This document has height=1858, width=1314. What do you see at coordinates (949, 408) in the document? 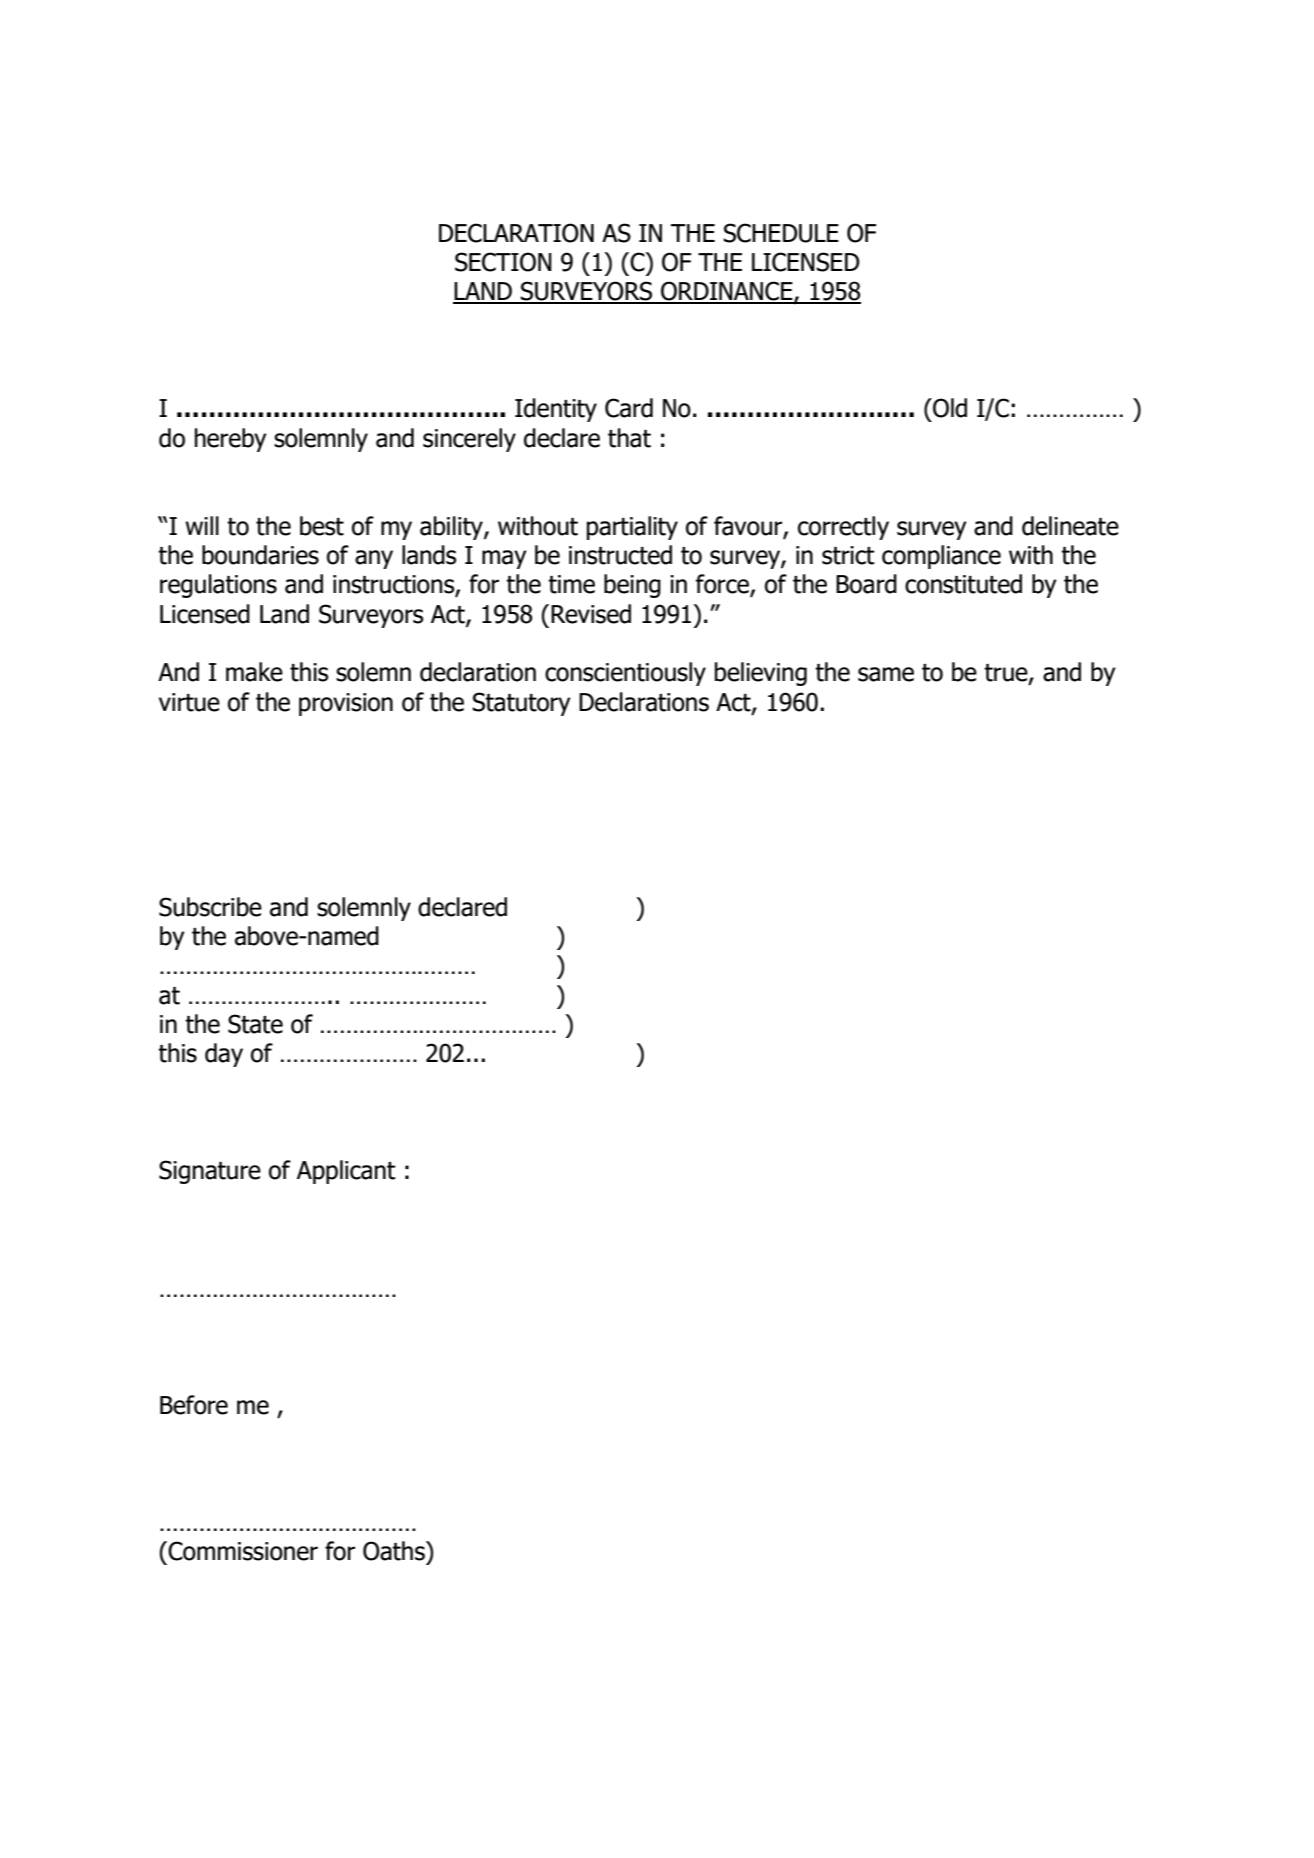
I see `Old` at bounding box center [949, 408].
